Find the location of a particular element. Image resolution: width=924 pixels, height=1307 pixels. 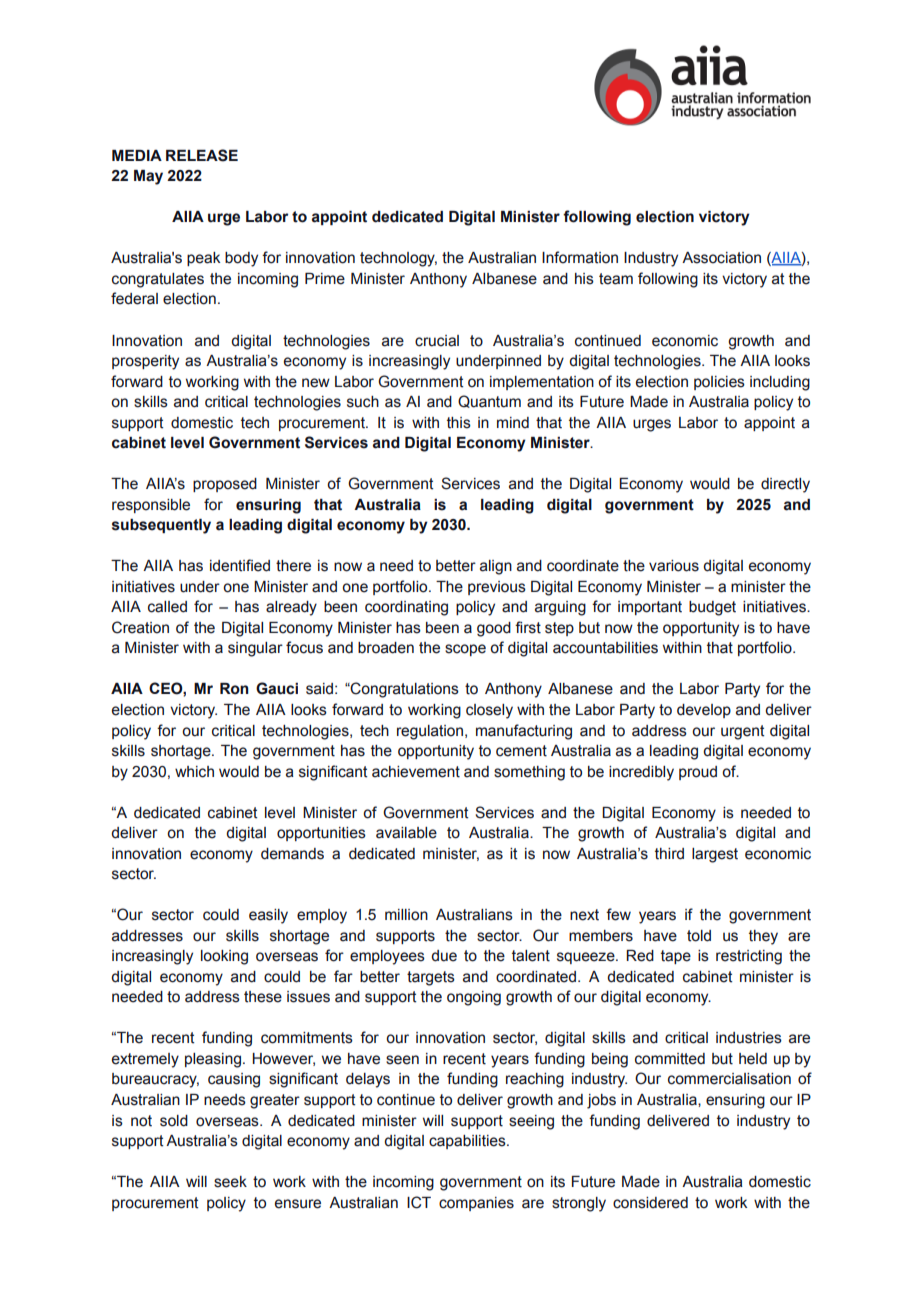

Information is located at coordinates (580, 257).
